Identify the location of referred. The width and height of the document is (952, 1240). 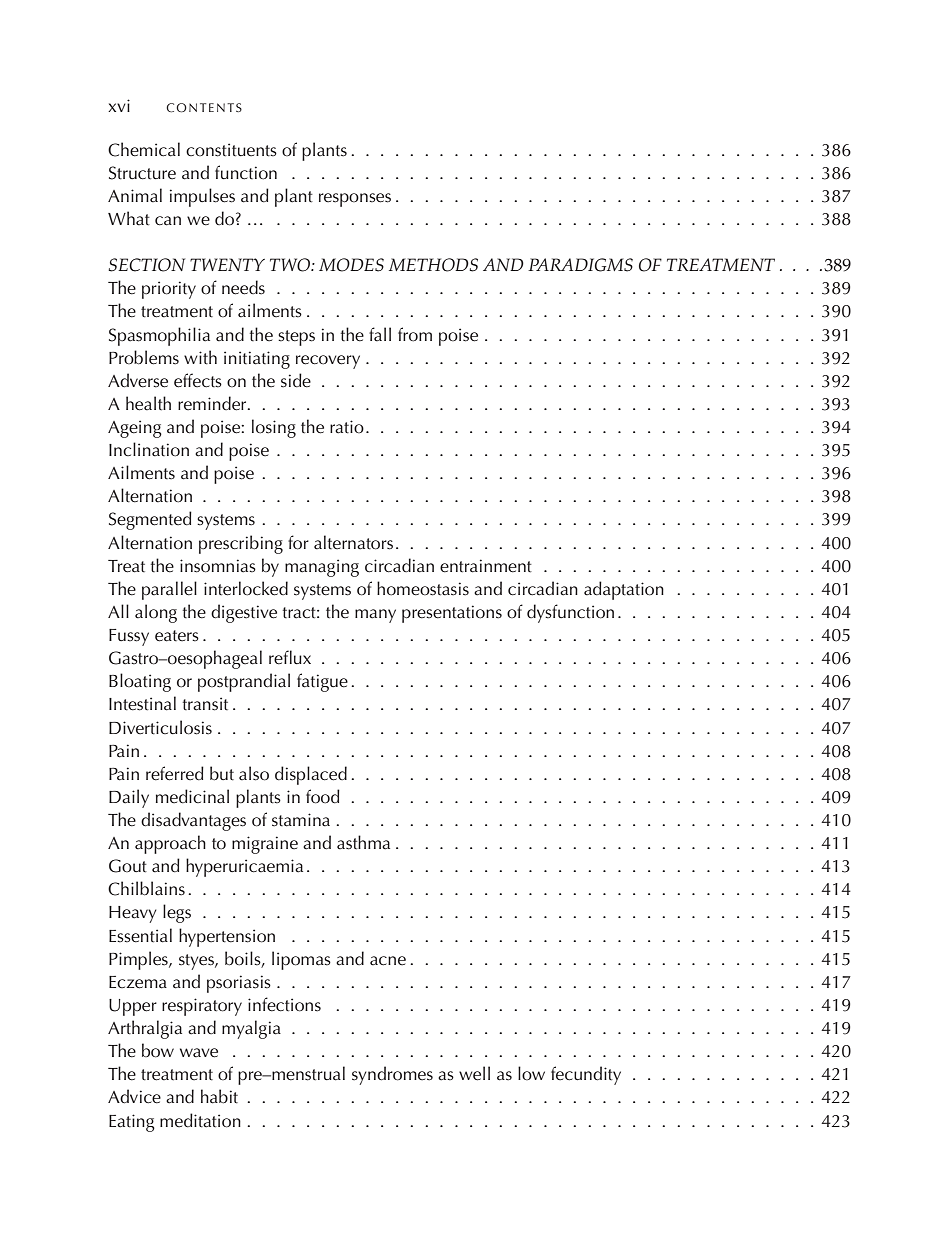
(175, 773).
